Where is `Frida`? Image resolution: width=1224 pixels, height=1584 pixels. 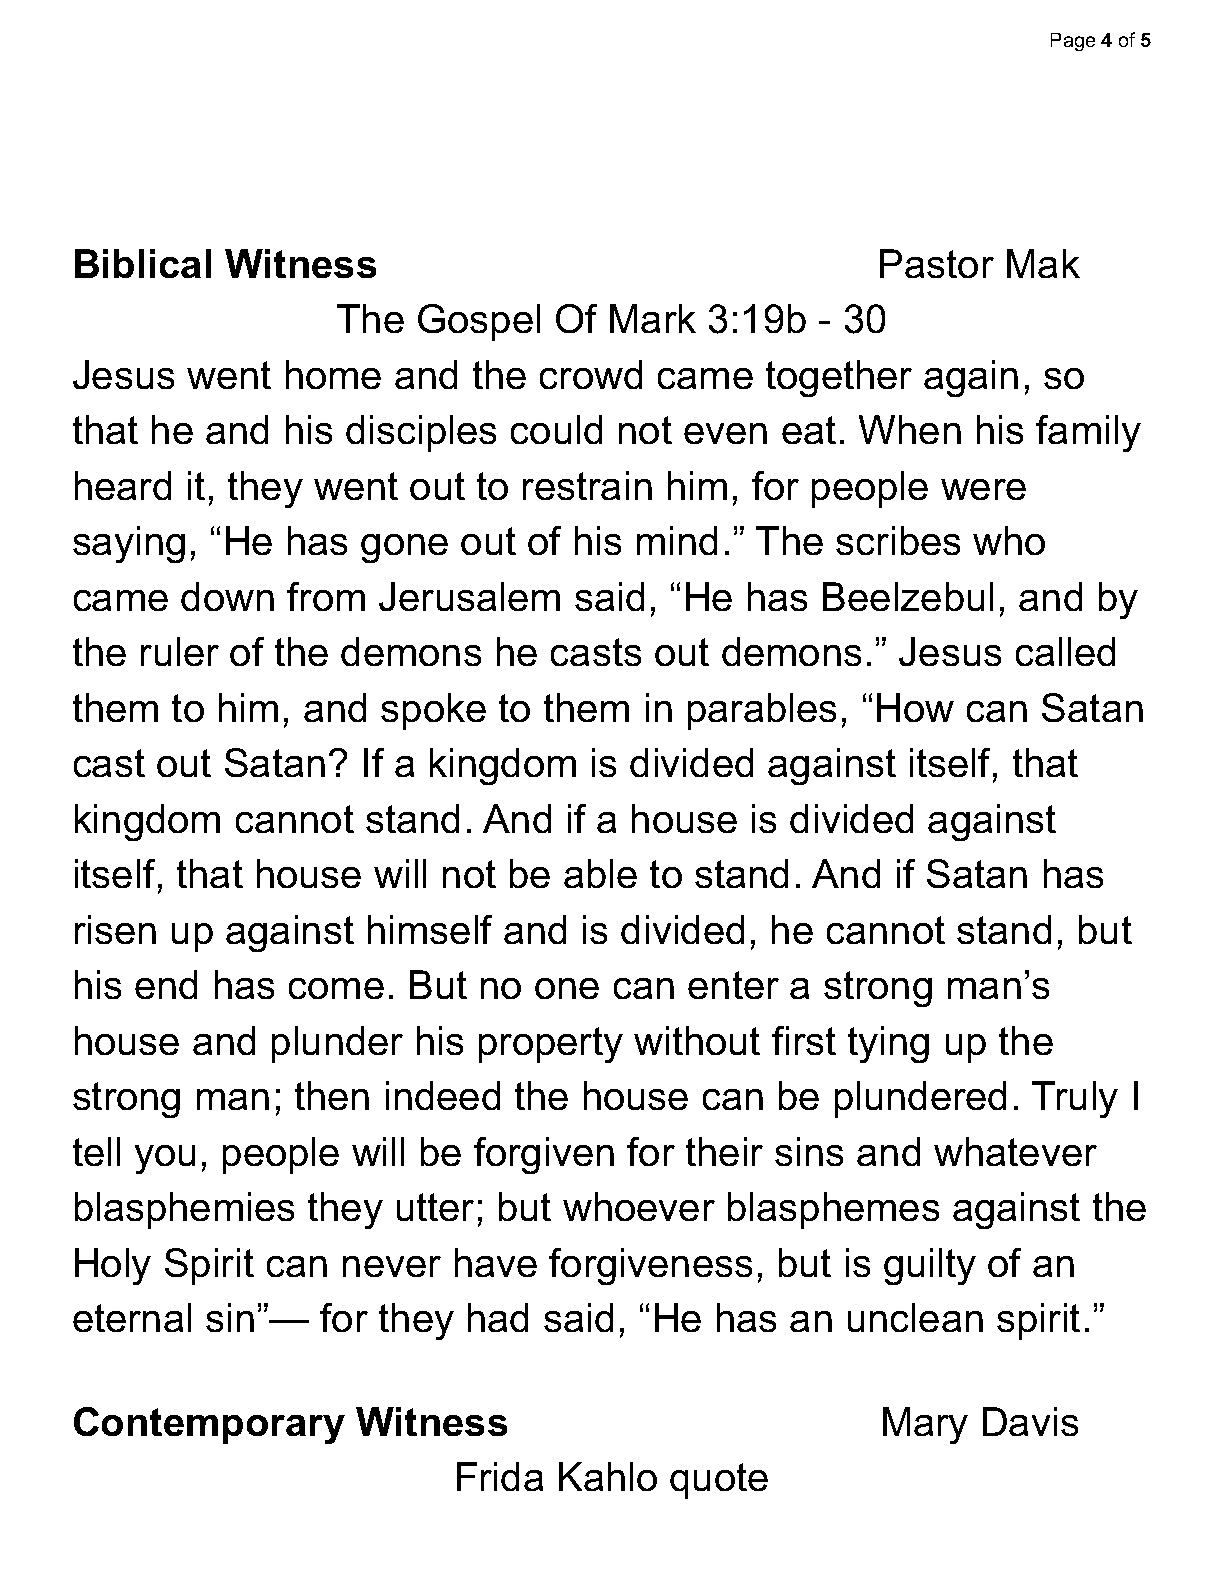 Frida is located at coordinates (500, 1476).
